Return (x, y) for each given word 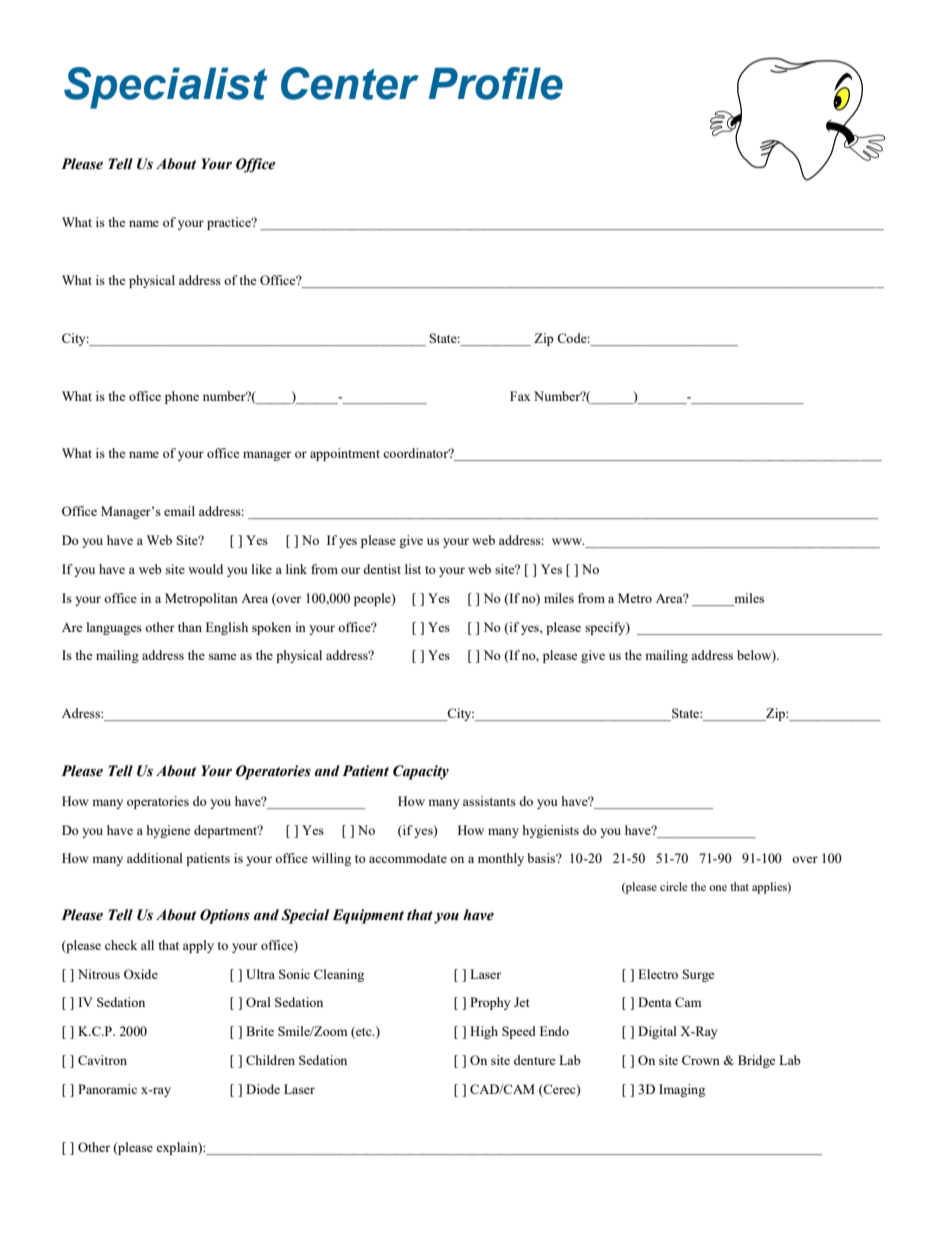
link (296, 569)
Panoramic (107, 1089)
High (484, 1032)
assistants (489, 801)
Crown (701, 1060)
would (205, 569)
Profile (496, 83)
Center (350, 83)
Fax (520, 396)
